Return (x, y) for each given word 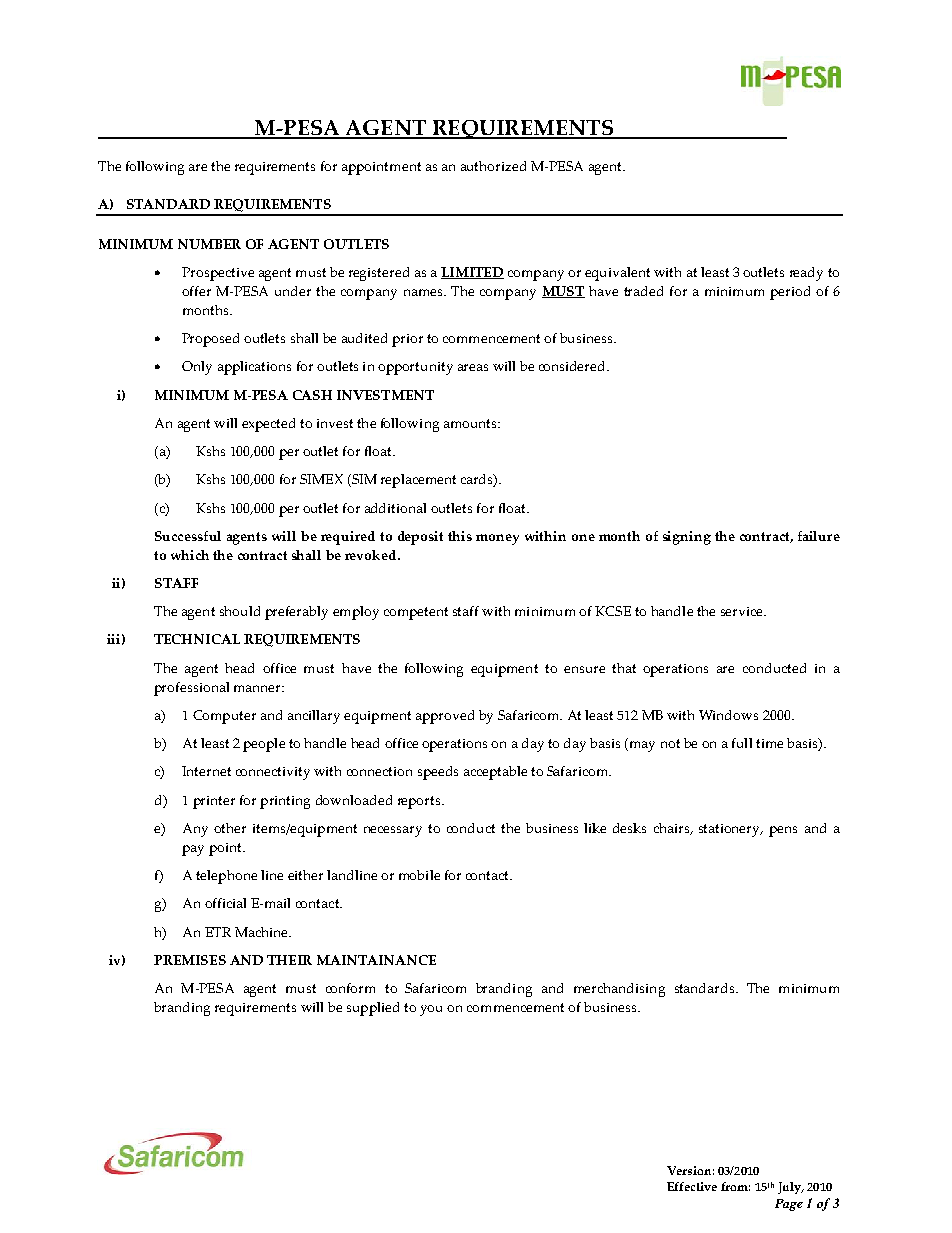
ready (806, 274)
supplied (373, 1009)
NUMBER (209, 244)
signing (687, 538)
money (497, 539)
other (230, 828)
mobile (419, 875)
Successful (188, 536)
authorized (493, 166)
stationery (730, 830)
